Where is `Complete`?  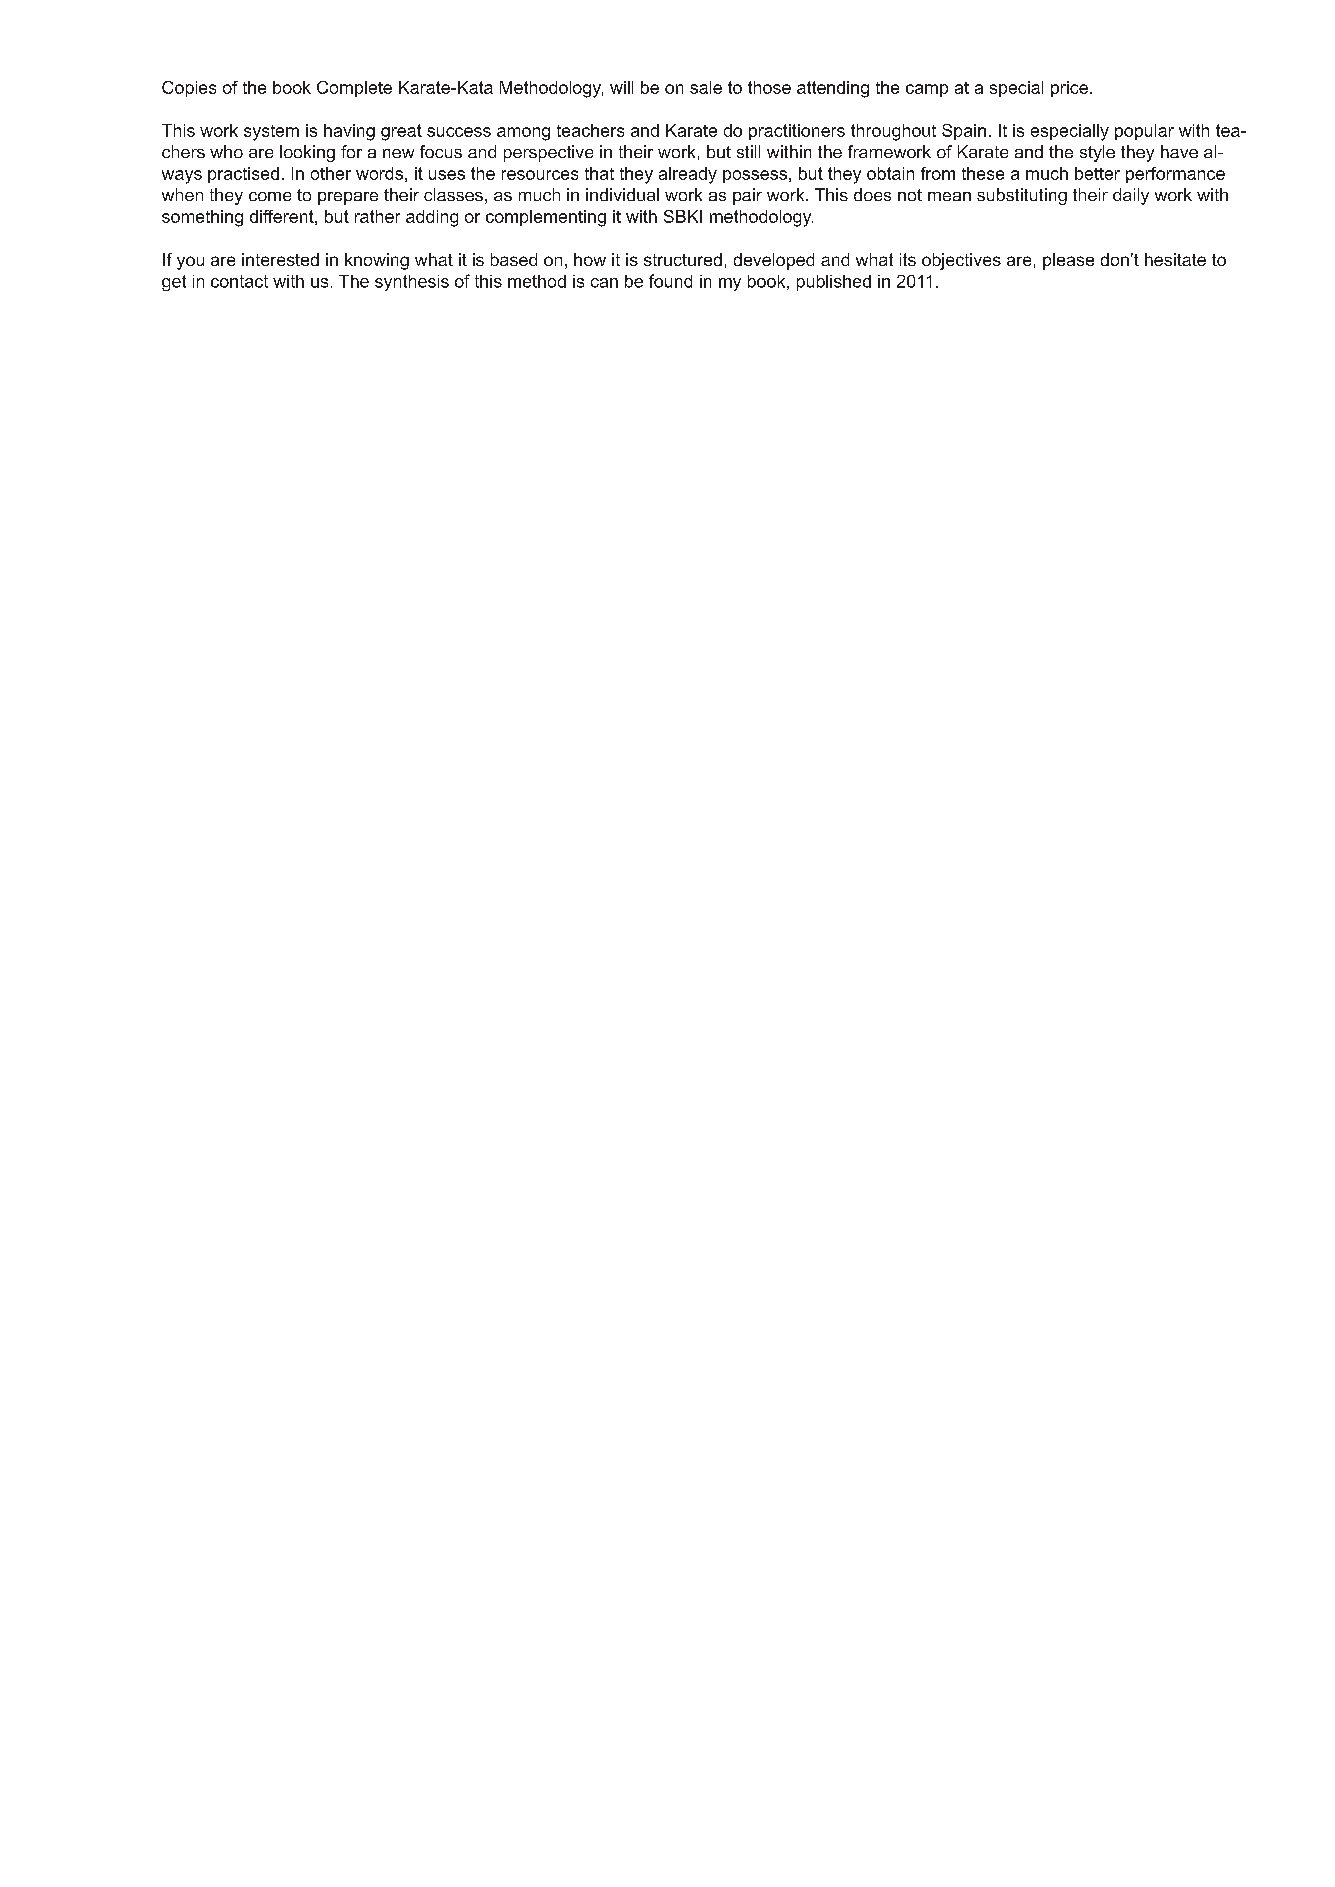
Complete is located at coordinates (354, 89).
